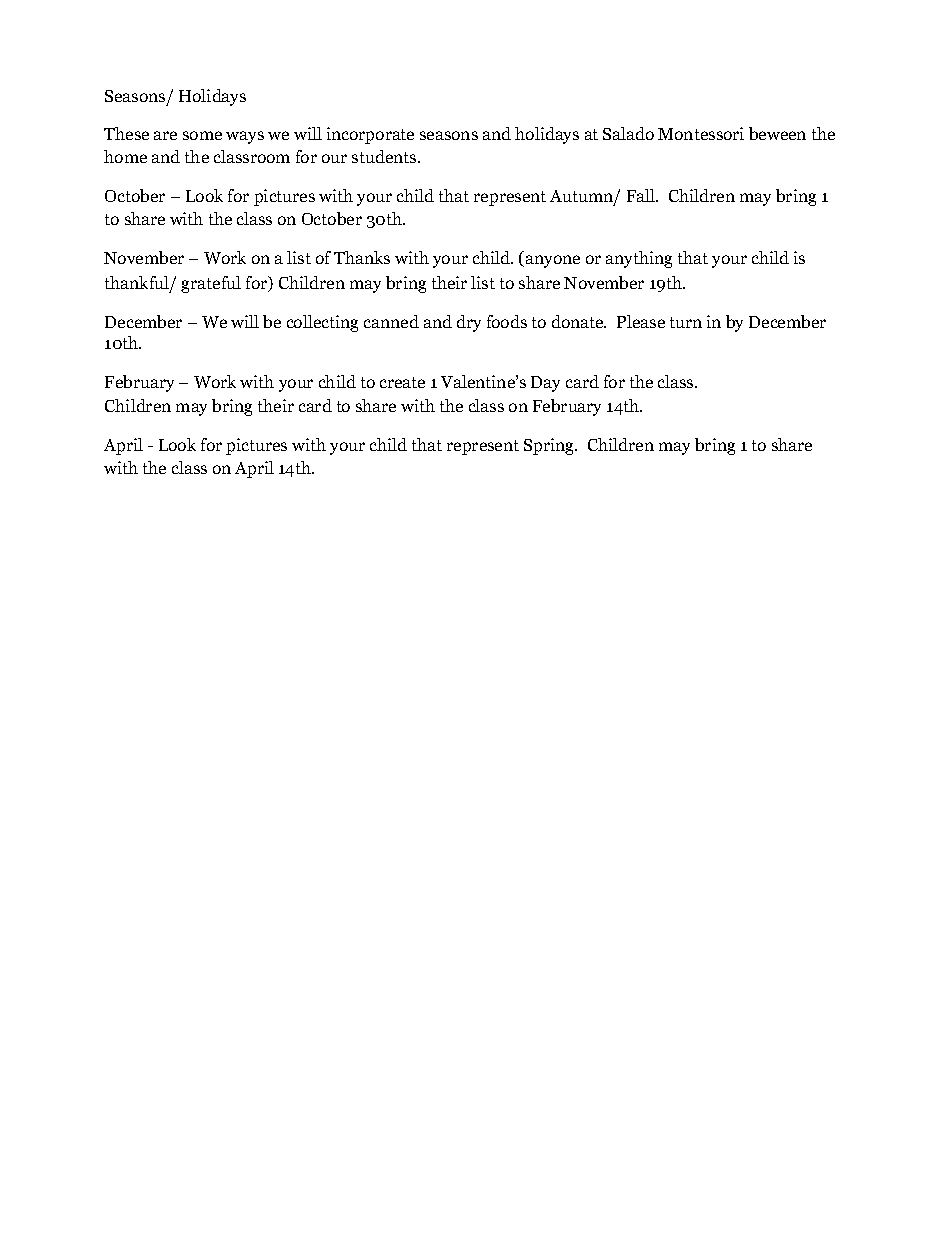 This document has height=1233, width=952. What do you see at coordinates (469, 323) in the document?
I see `dry` at bounding box center [469, 323].
